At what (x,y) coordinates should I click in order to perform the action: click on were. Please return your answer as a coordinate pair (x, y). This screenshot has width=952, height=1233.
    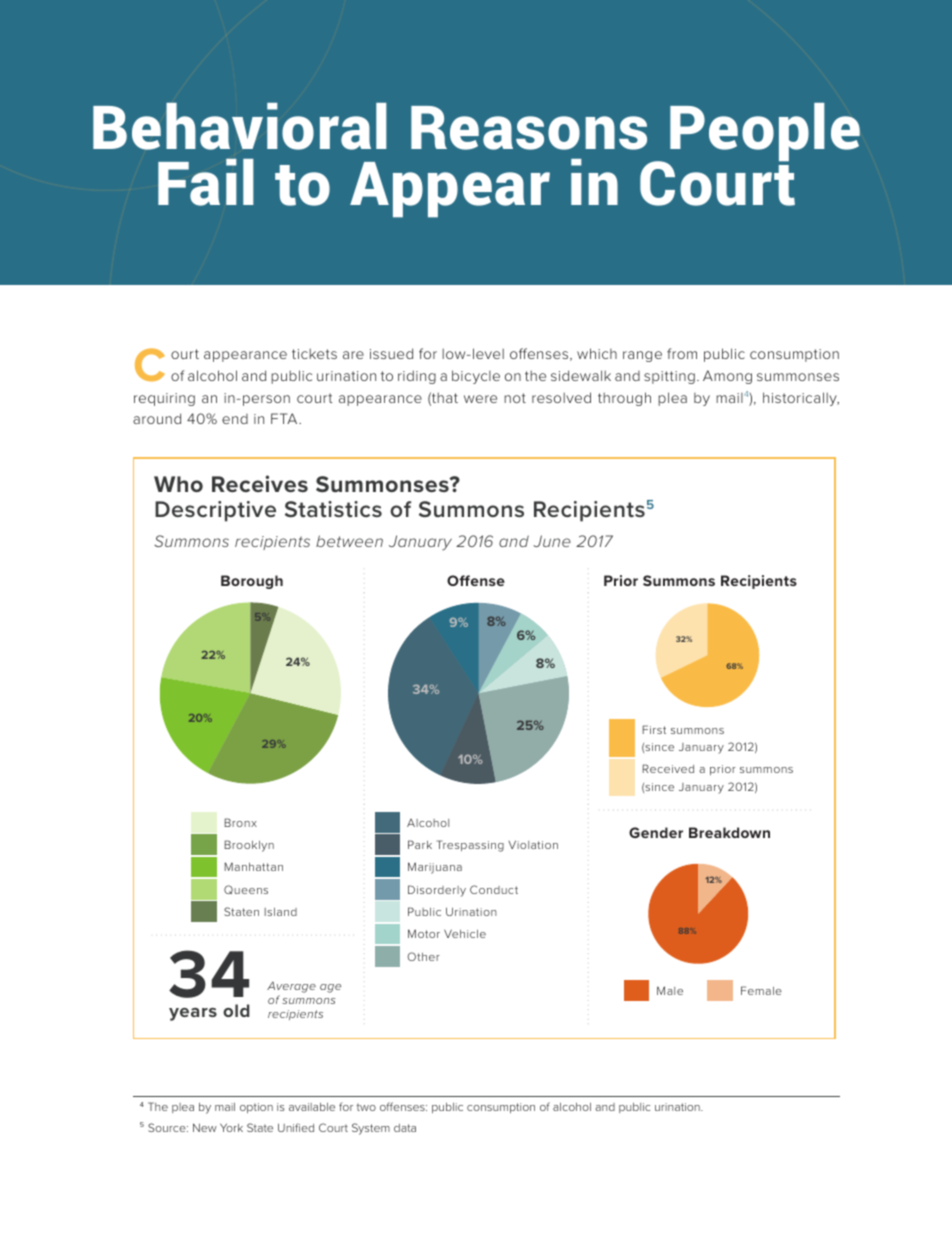
    Looking at the image, I should click on (480, 399).
